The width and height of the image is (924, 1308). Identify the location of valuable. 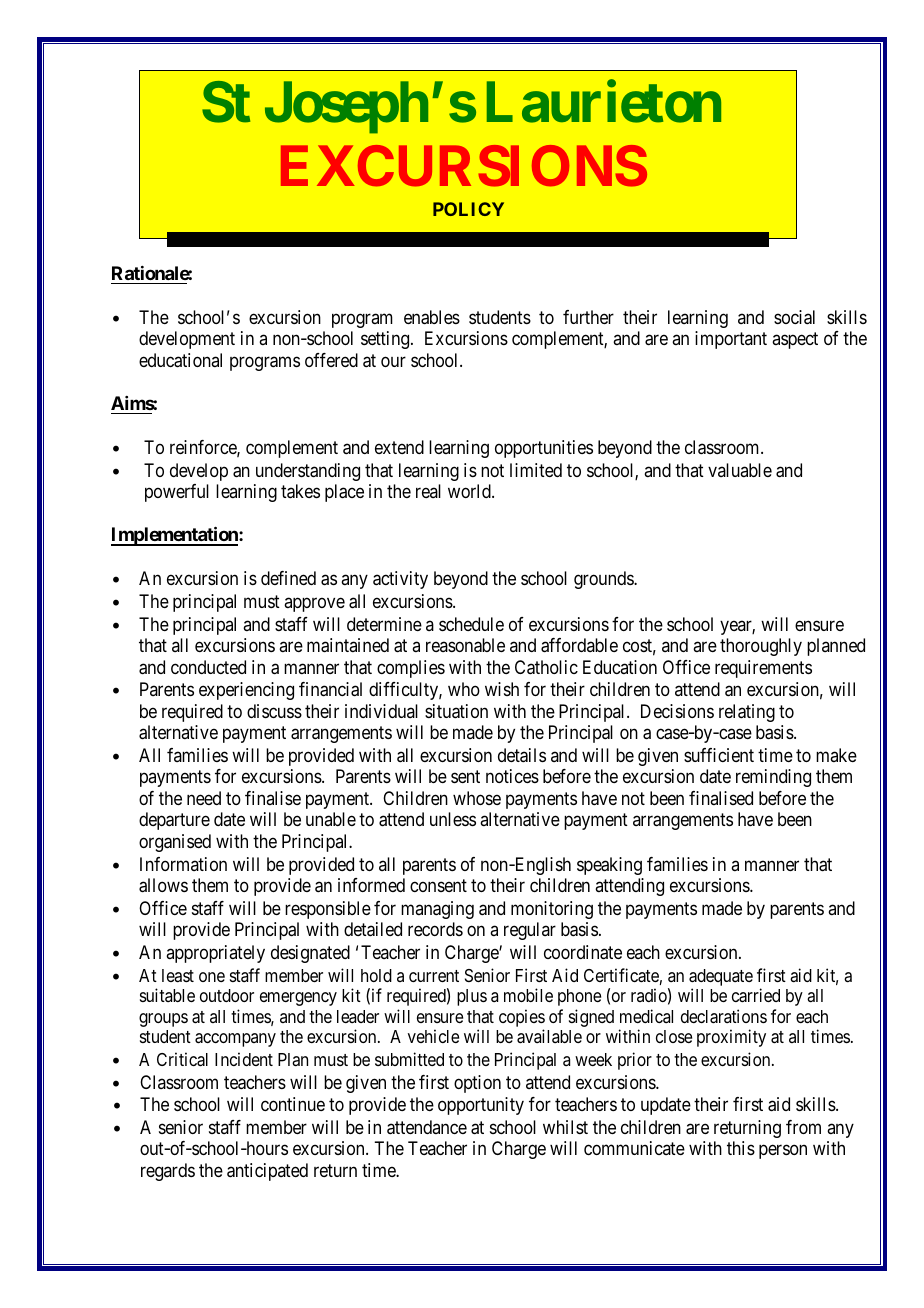
(740, 470).
